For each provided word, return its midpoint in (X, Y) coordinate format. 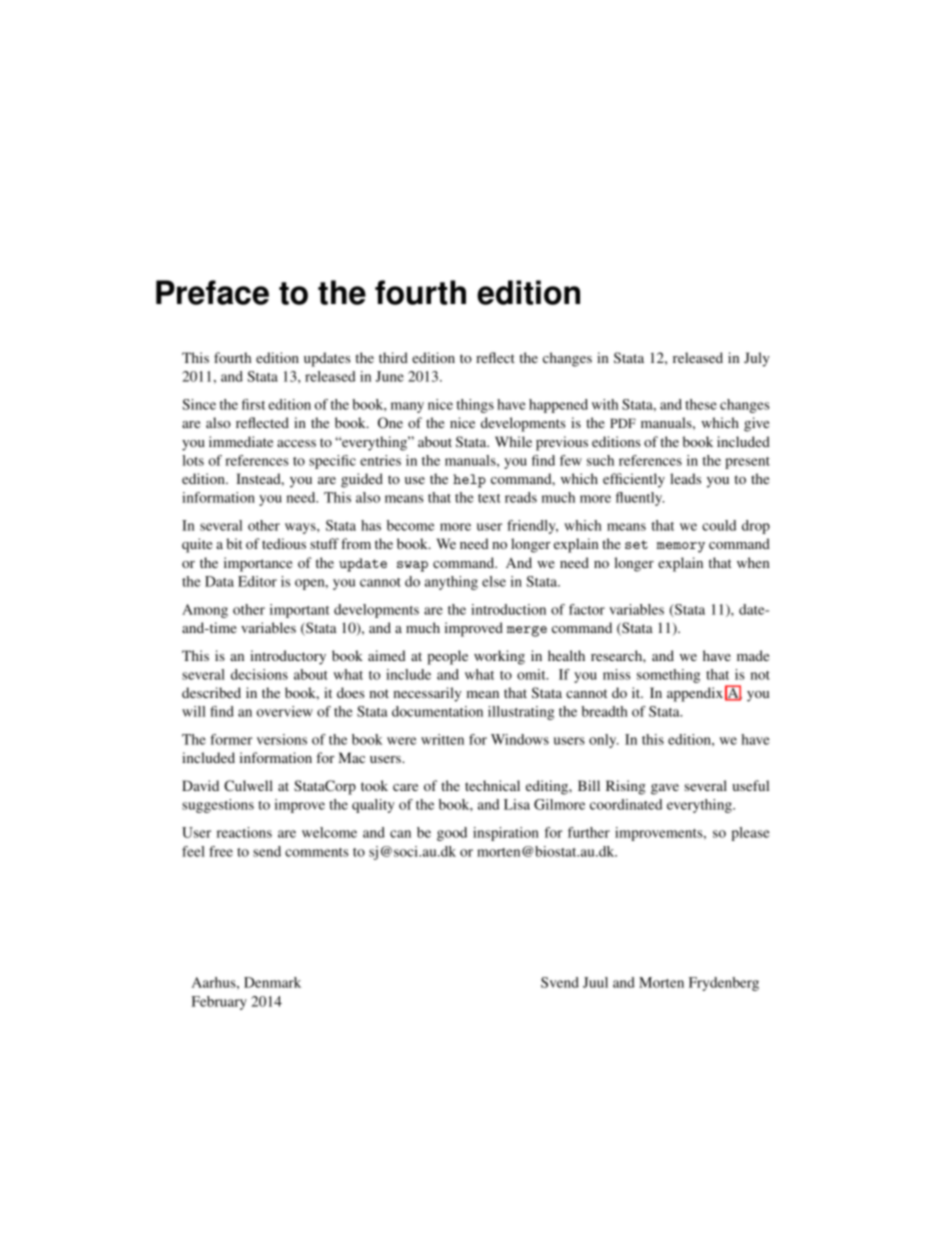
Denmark (272, 982)
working (499, 657)
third (393, 357)
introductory (288, 657)
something (668, 676)
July (757, 359)
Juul (595, 982)
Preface (212, 292)
